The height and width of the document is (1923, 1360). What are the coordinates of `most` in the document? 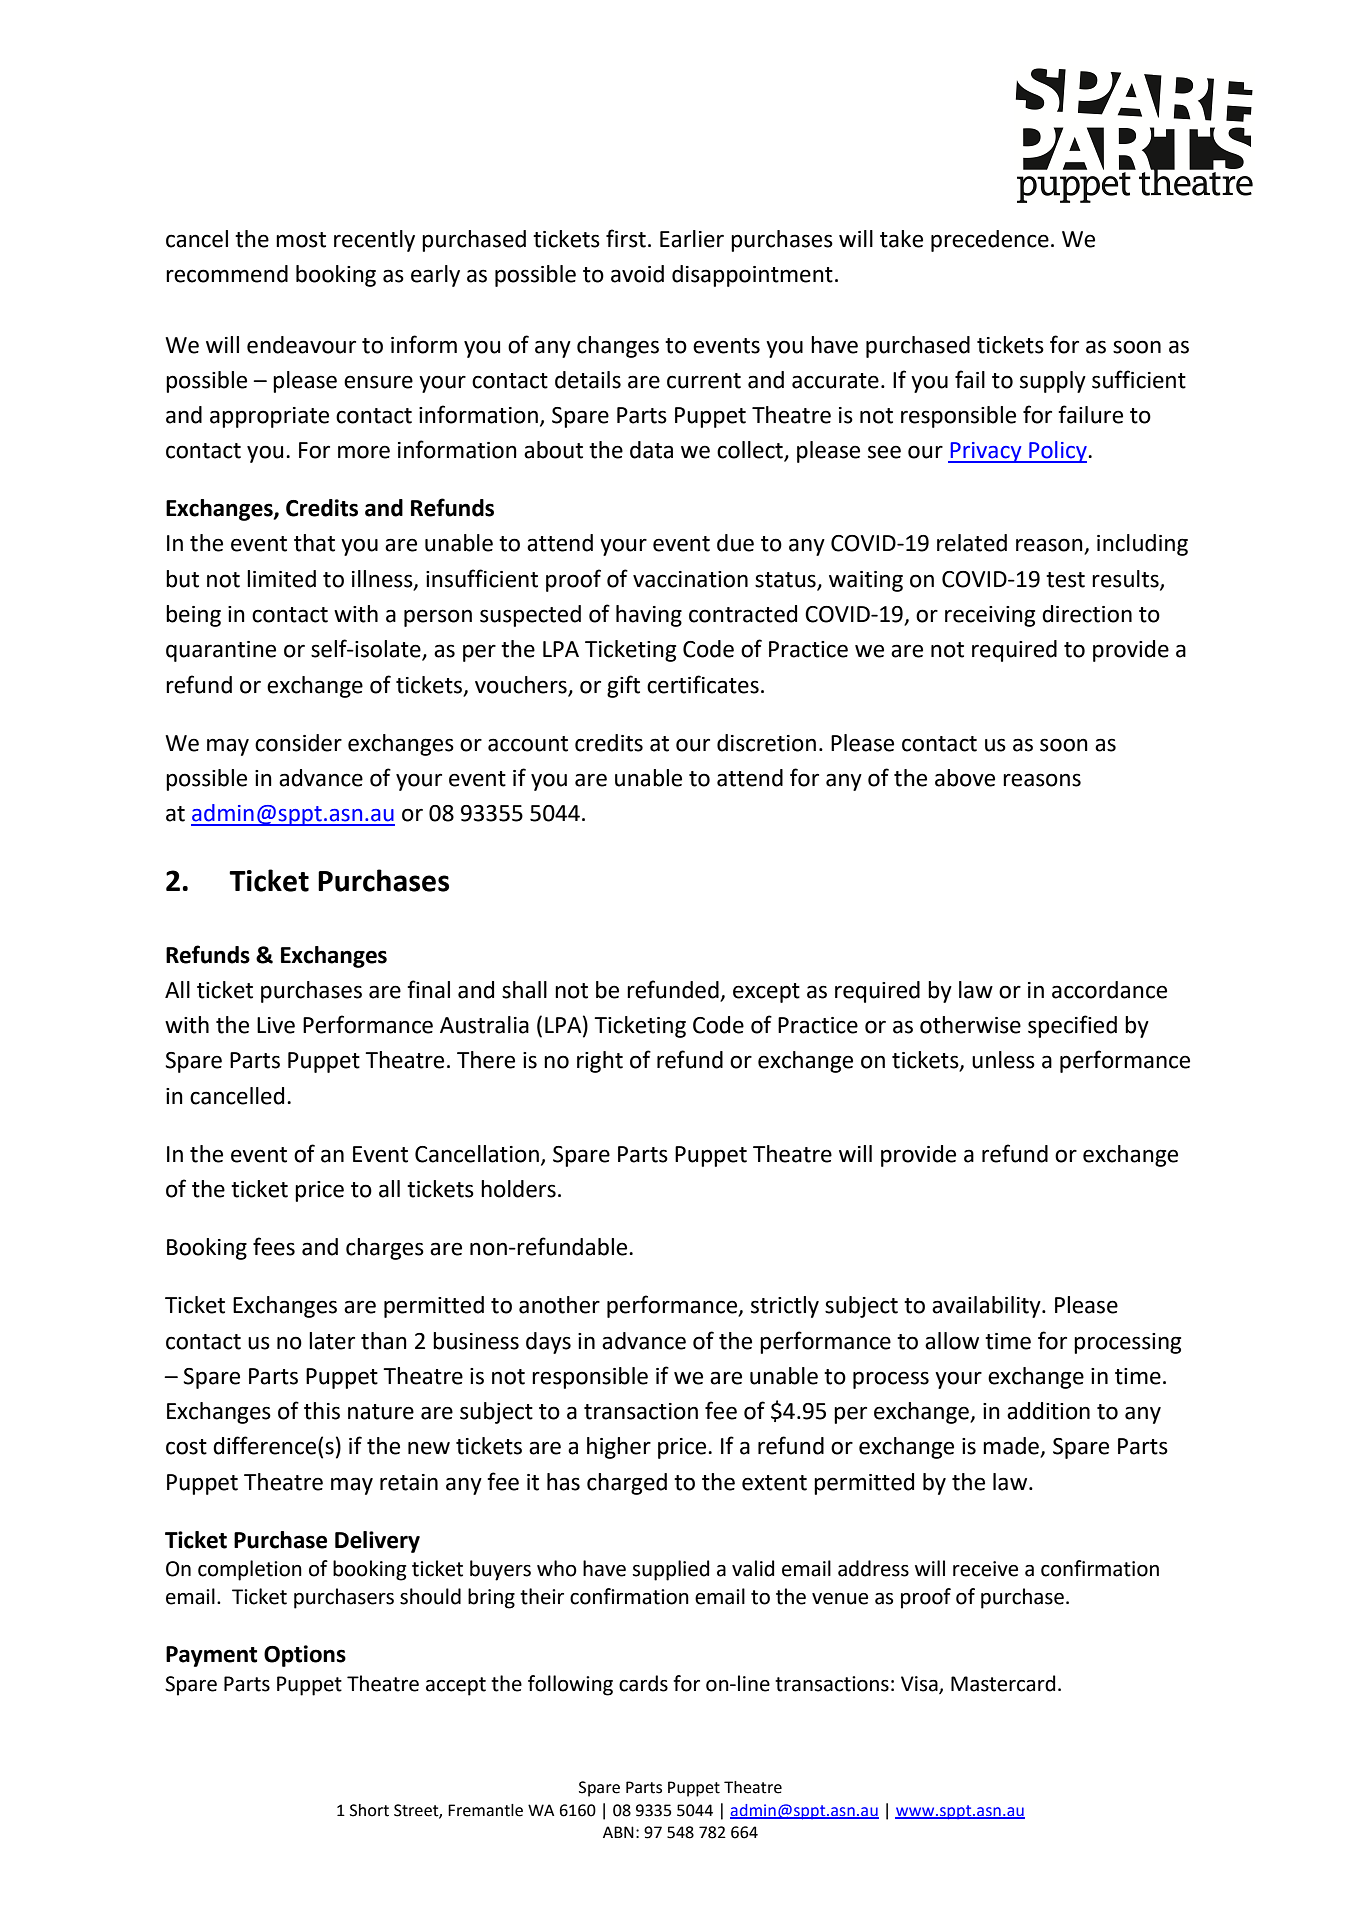 It's located at (301, 240).
